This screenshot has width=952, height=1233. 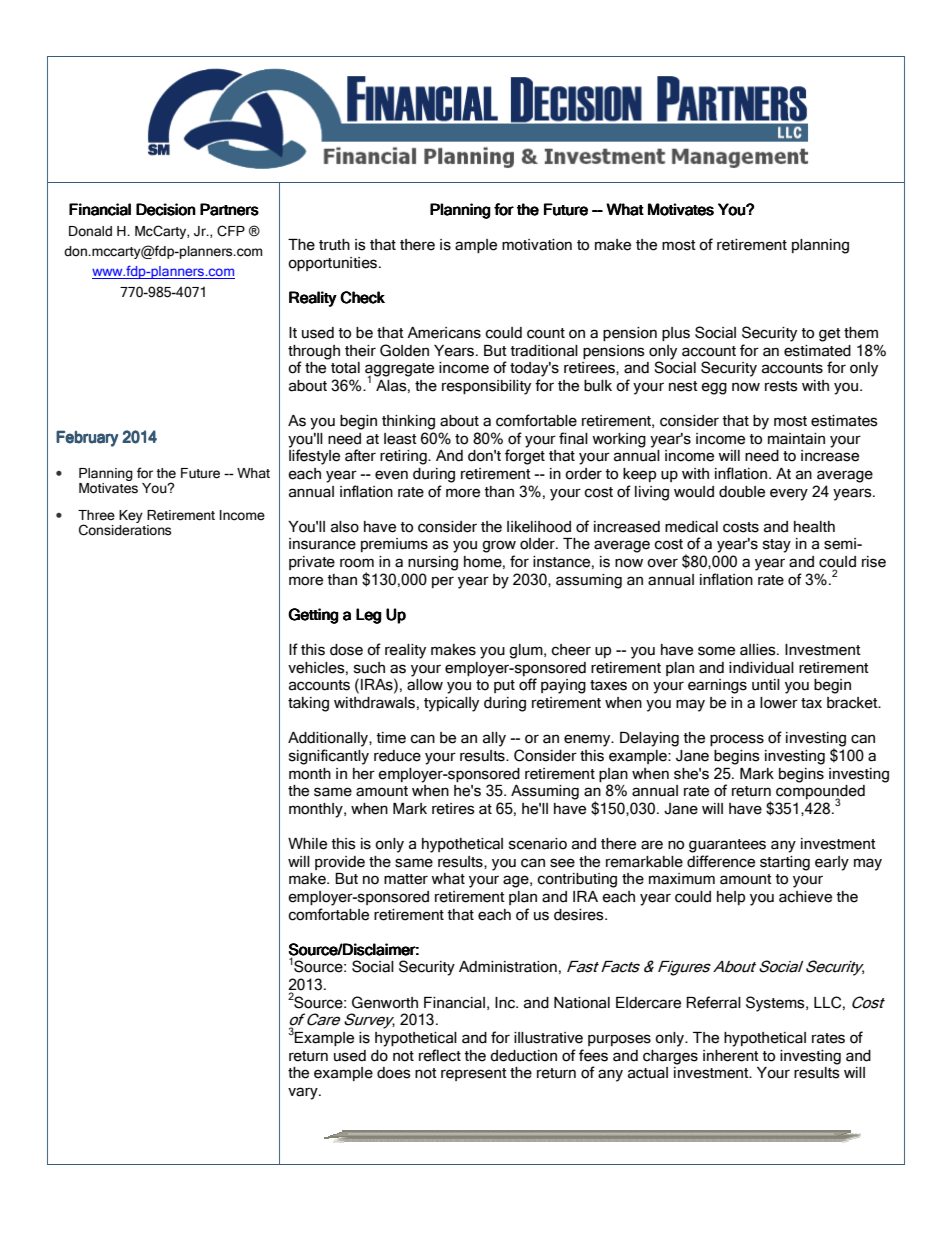 What do you see at coordinates (308, 704) in the screenshot?
I see `taking` at bounding box center [308, 704].
